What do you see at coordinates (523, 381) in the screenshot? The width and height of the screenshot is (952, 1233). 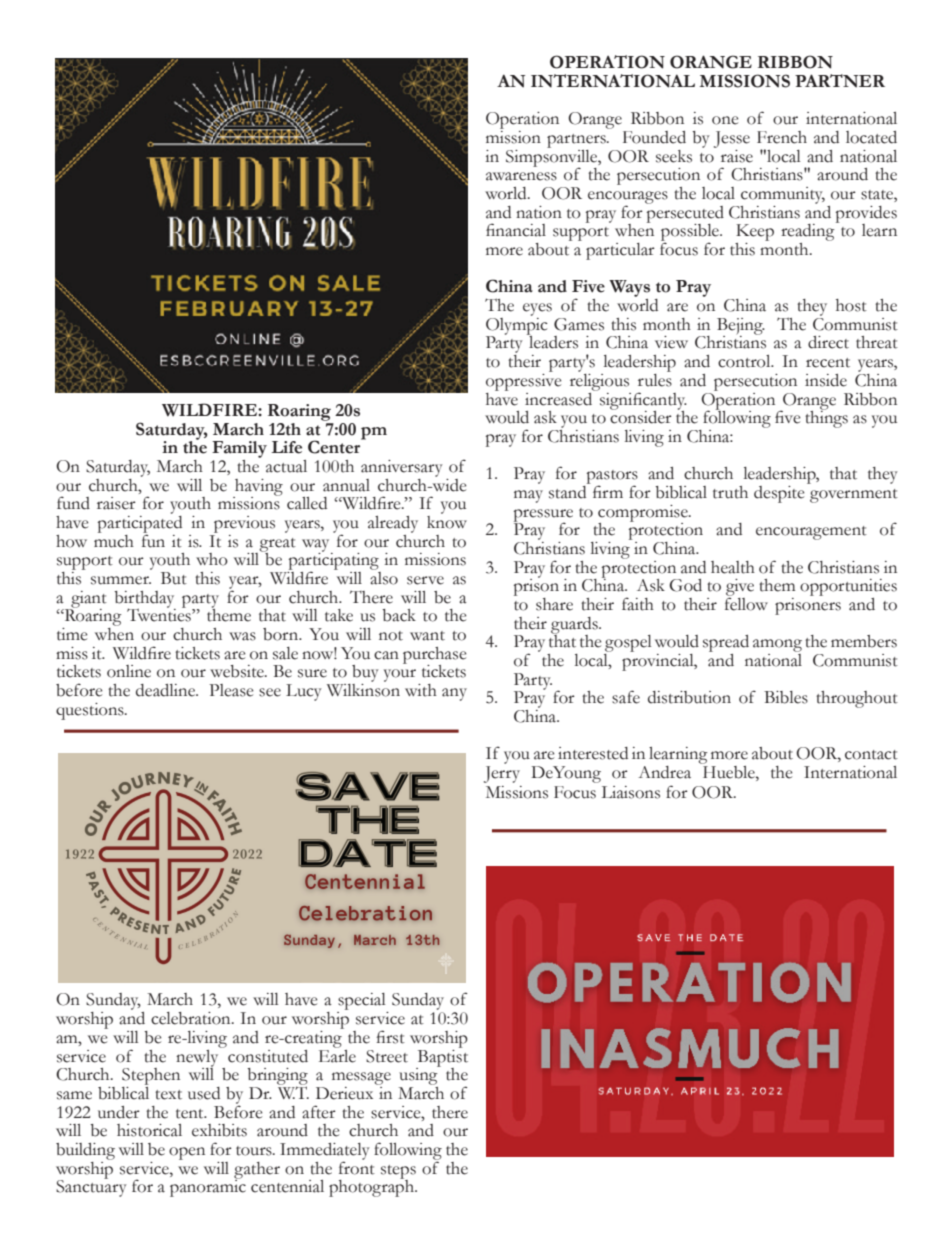 I see `oppressive` at bounding box center [523, 381].
